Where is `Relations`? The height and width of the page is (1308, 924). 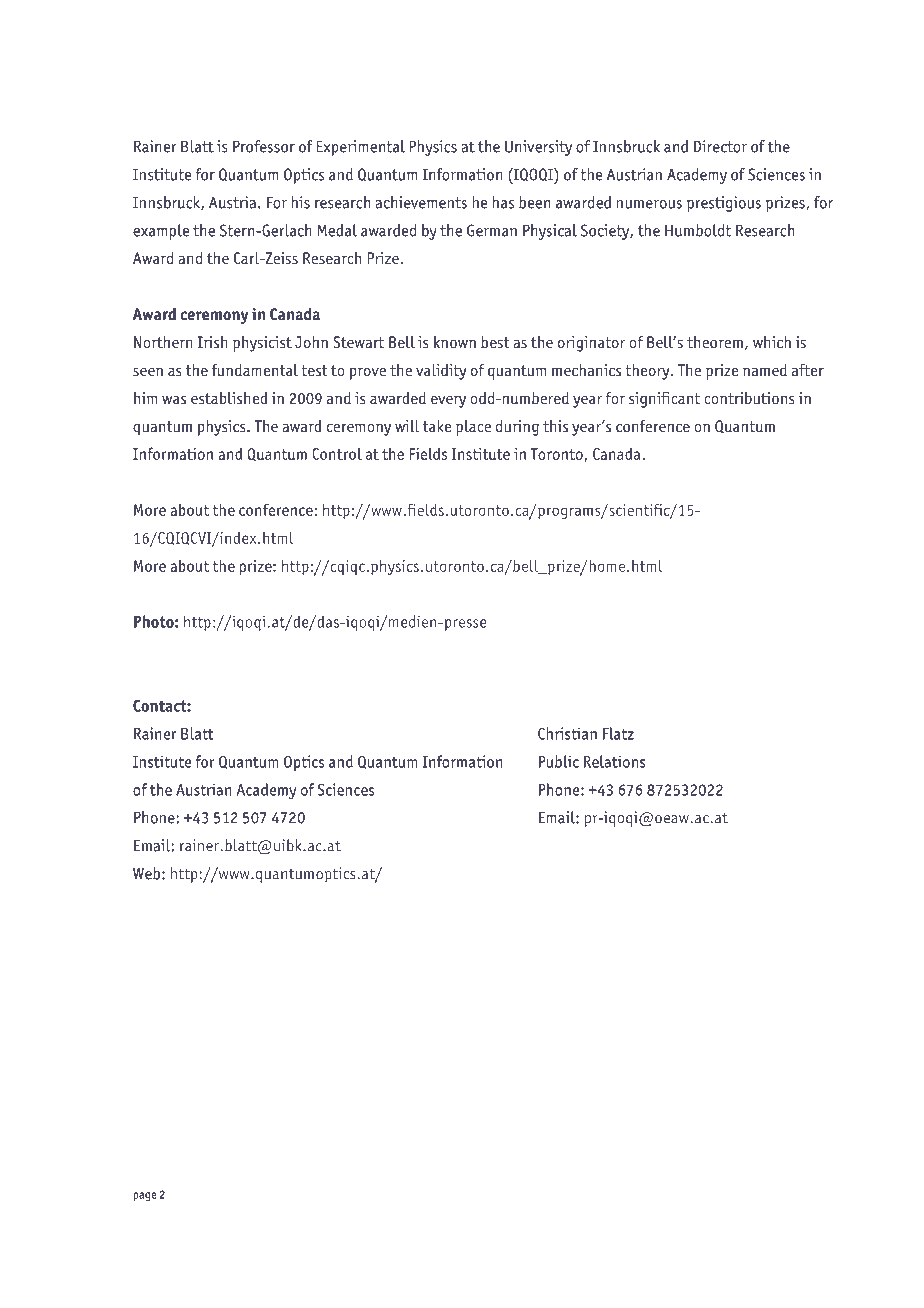 Relations is located at coordinates (615, 761).
